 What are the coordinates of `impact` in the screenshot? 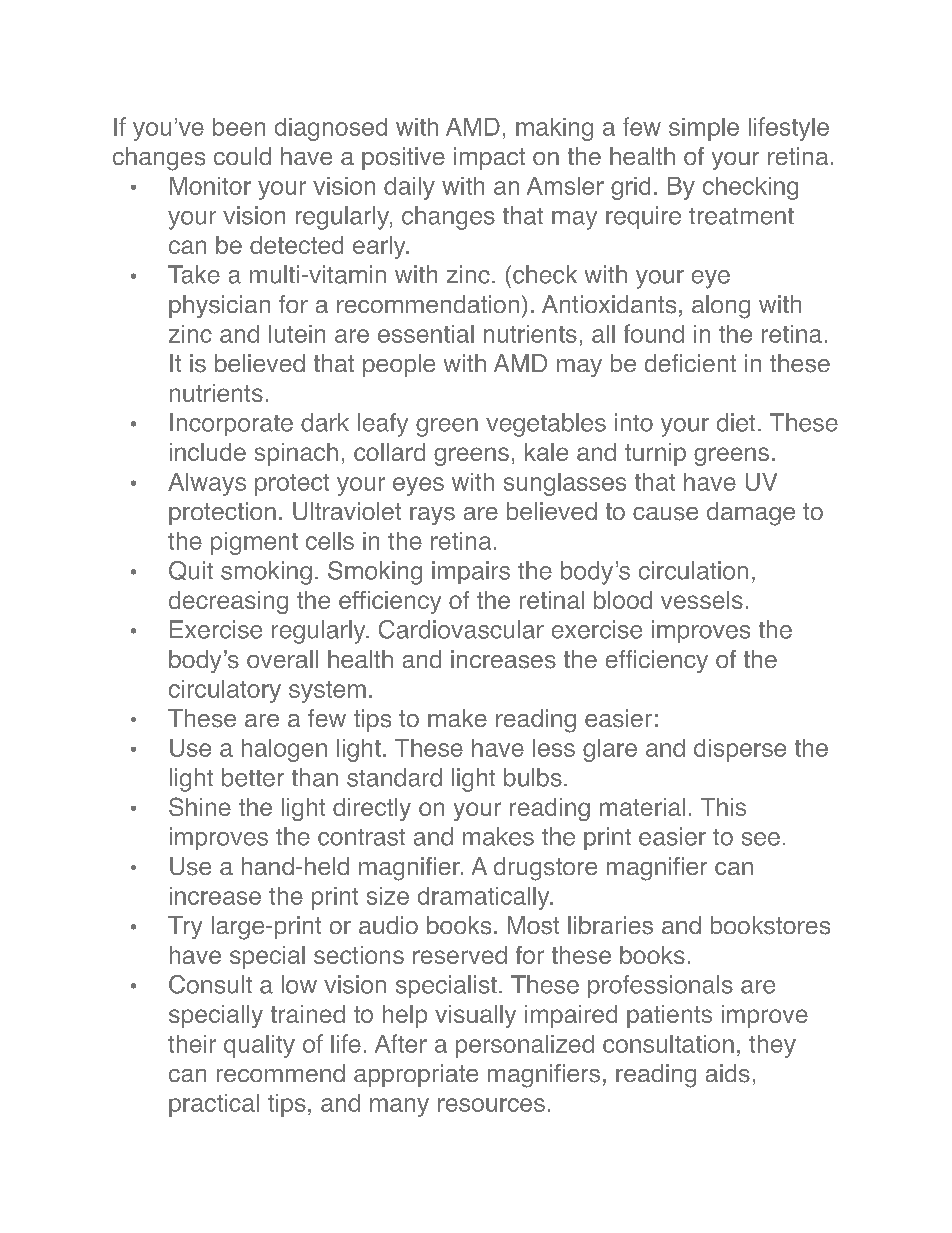 It's located at (489, 158).
